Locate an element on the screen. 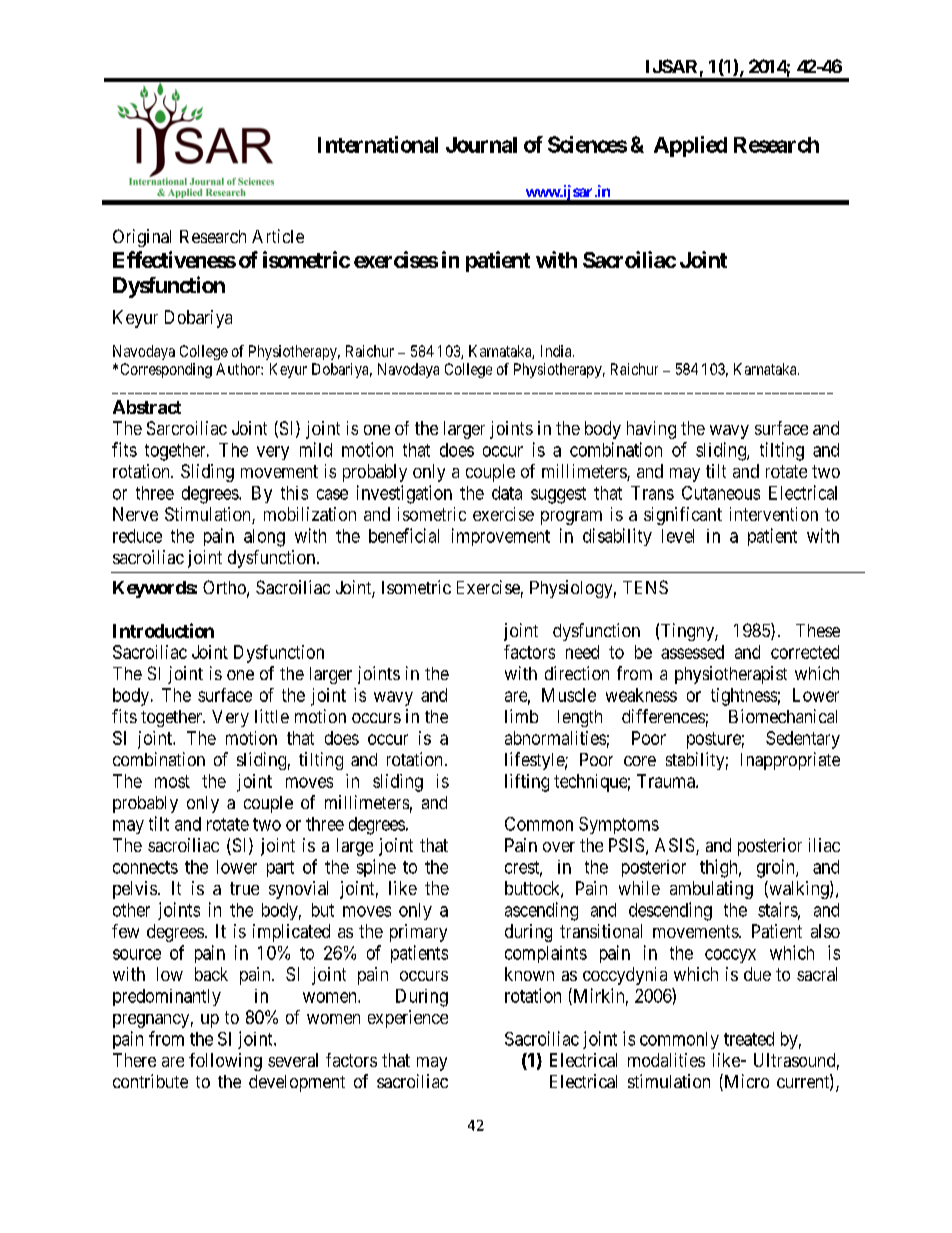 This screenshot has width=952, height=1233. along is located at coordinates (264, 538).
